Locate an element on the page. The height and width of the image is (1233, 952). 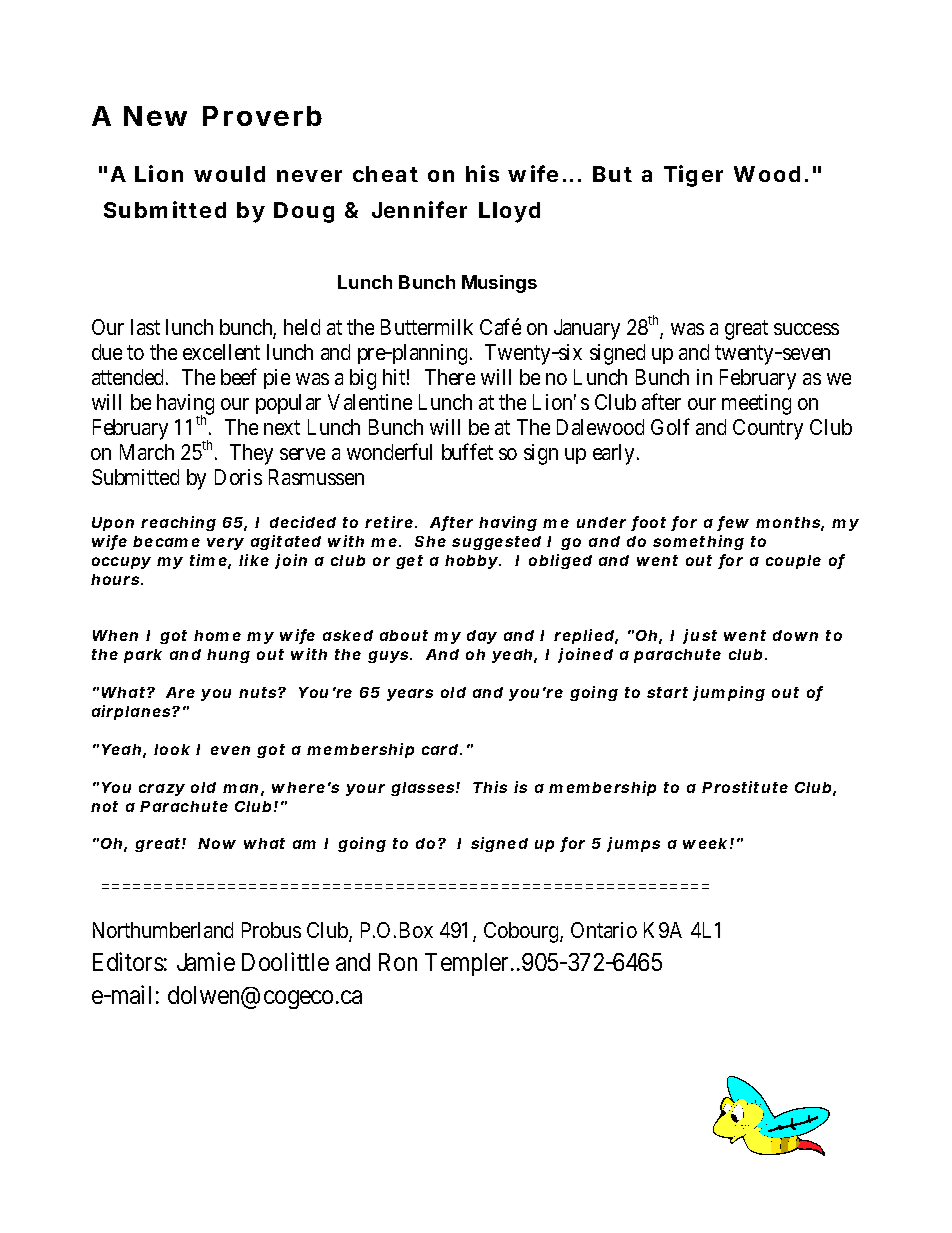
Buttermilk is located at coordinates (427, 327).
